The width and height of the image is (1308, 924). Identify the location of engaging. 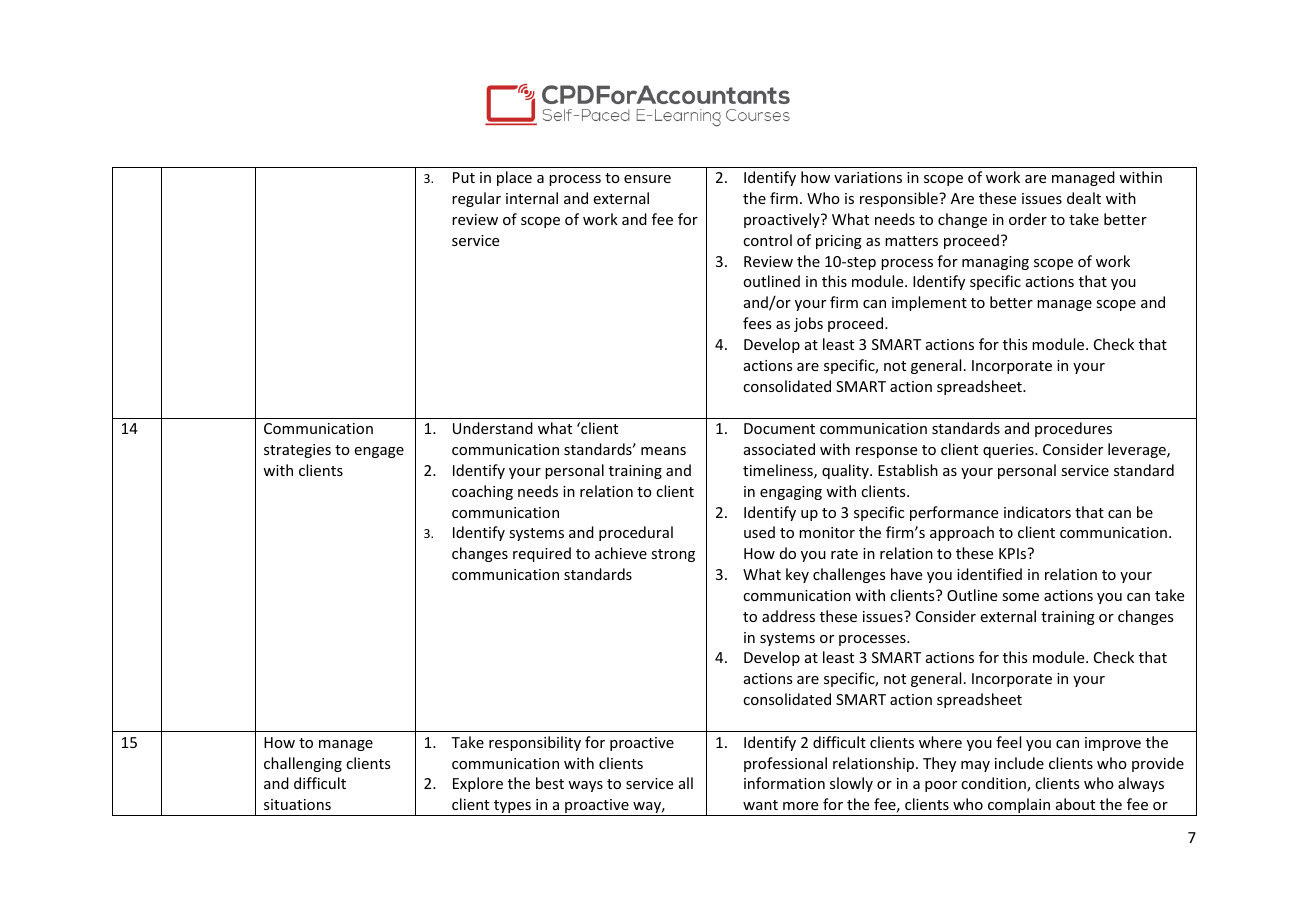
(791, 493).
